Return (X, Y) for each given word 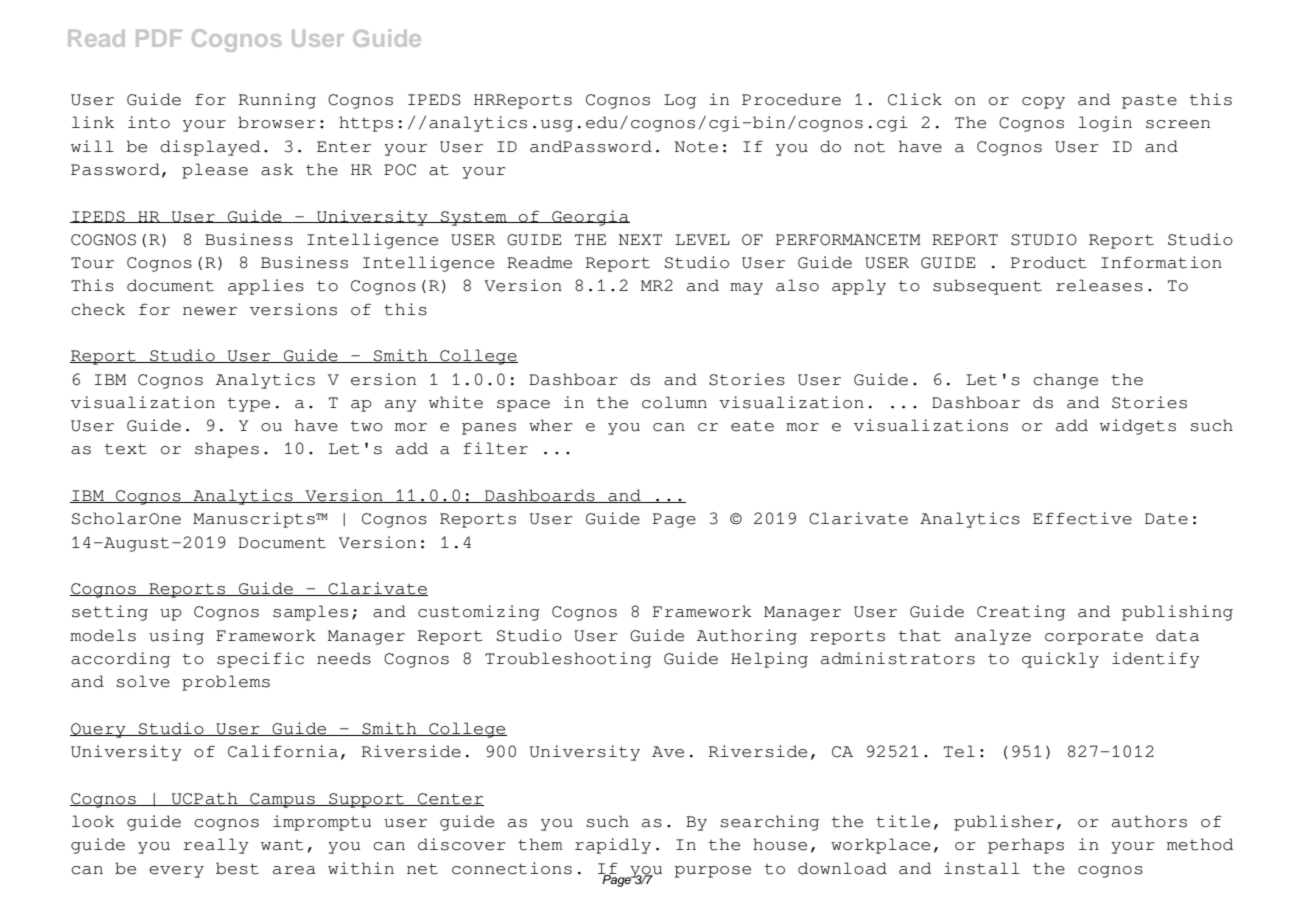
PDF (159, 38)
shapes (227, 450)
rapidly (613, 846)
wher (551, 425)
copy (1043, 103)
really (215, 846)
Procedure (791, 99)
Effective (1082, 518)
